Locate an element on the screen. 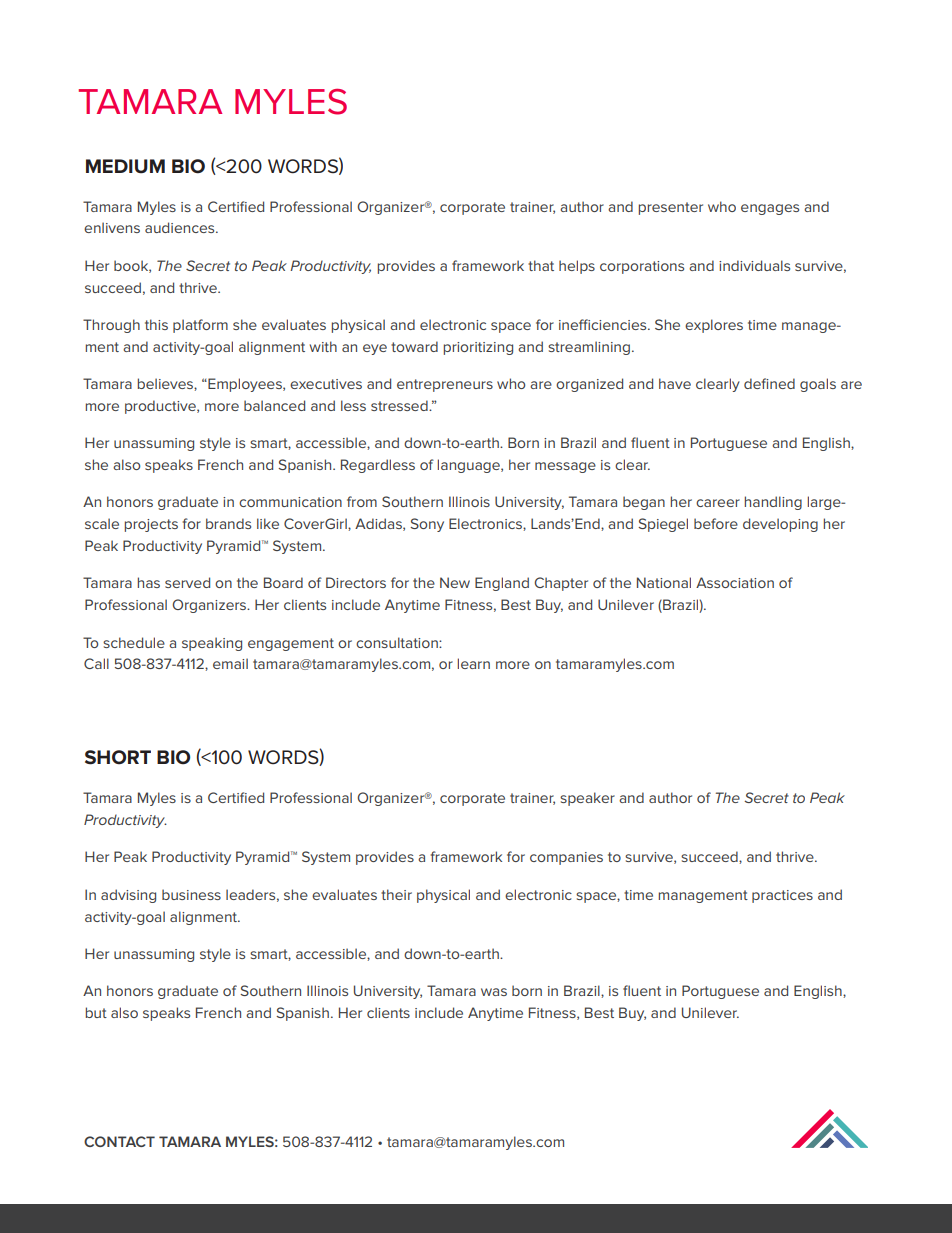  schedule is located at coordinates (134, 642).
